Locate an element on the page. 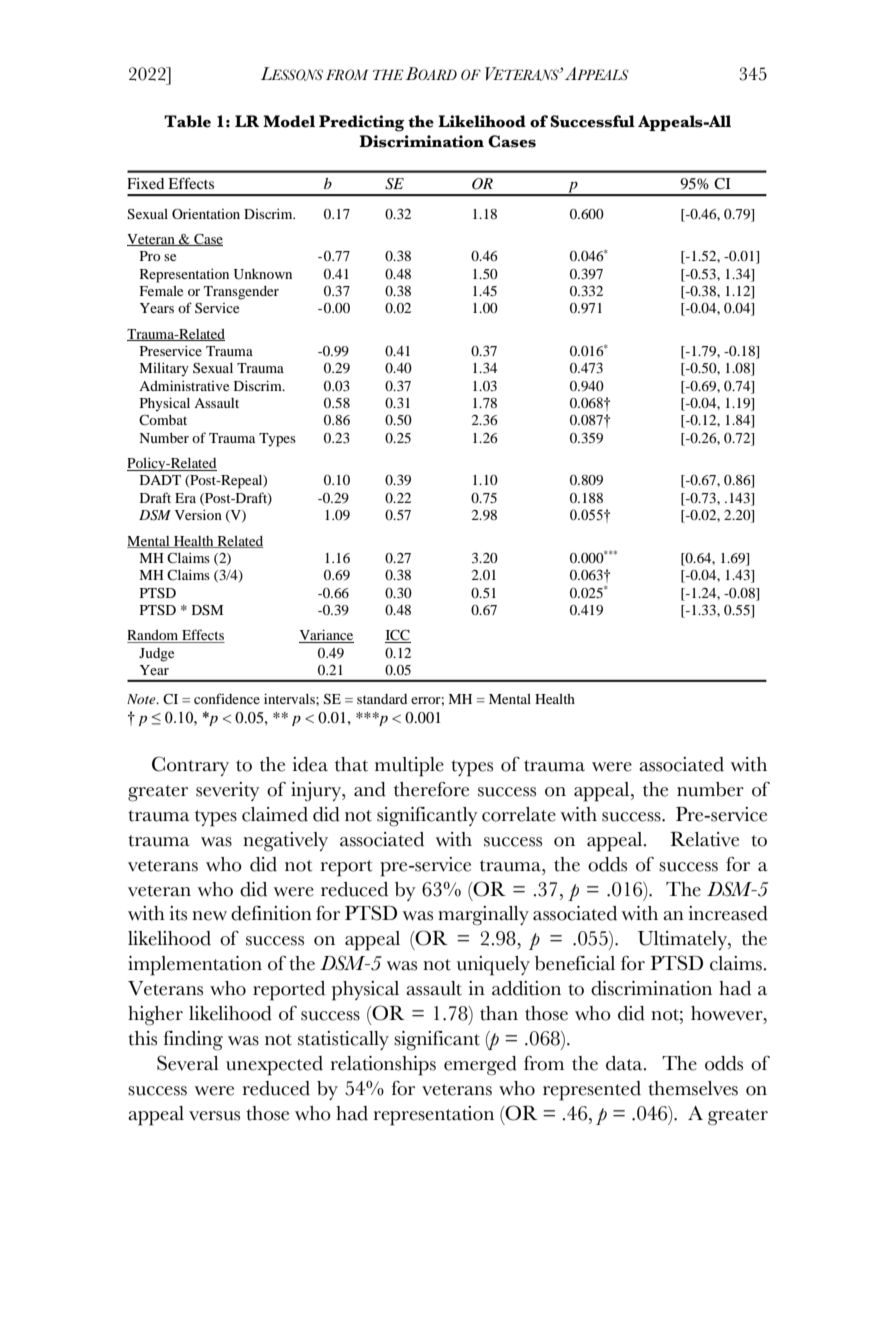 The width and height of the image is (896, 1317). Transgender is located at coordinates (241, 293).
